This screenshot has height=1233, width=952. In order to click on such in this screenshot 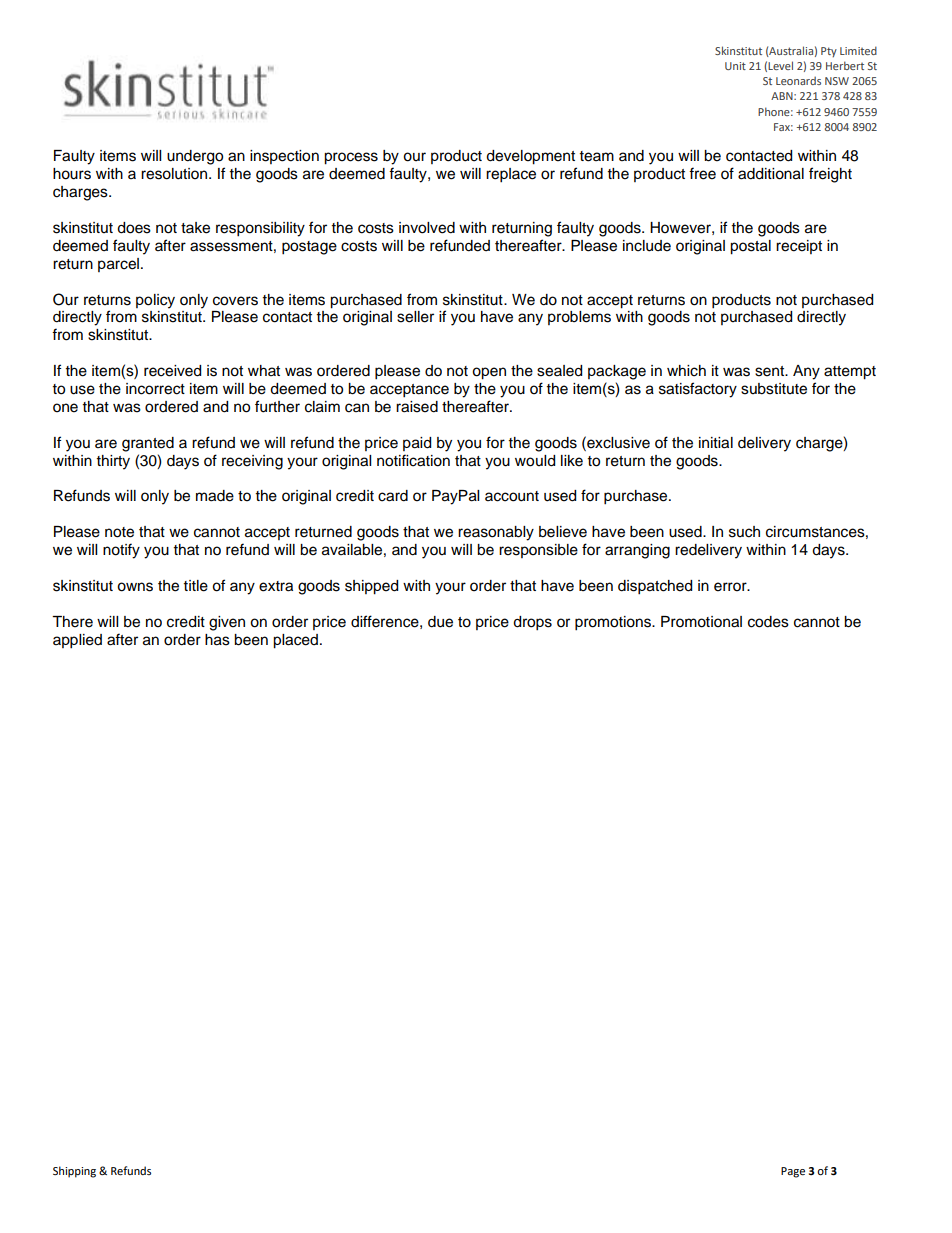, I will do `click(744, 532)`.
